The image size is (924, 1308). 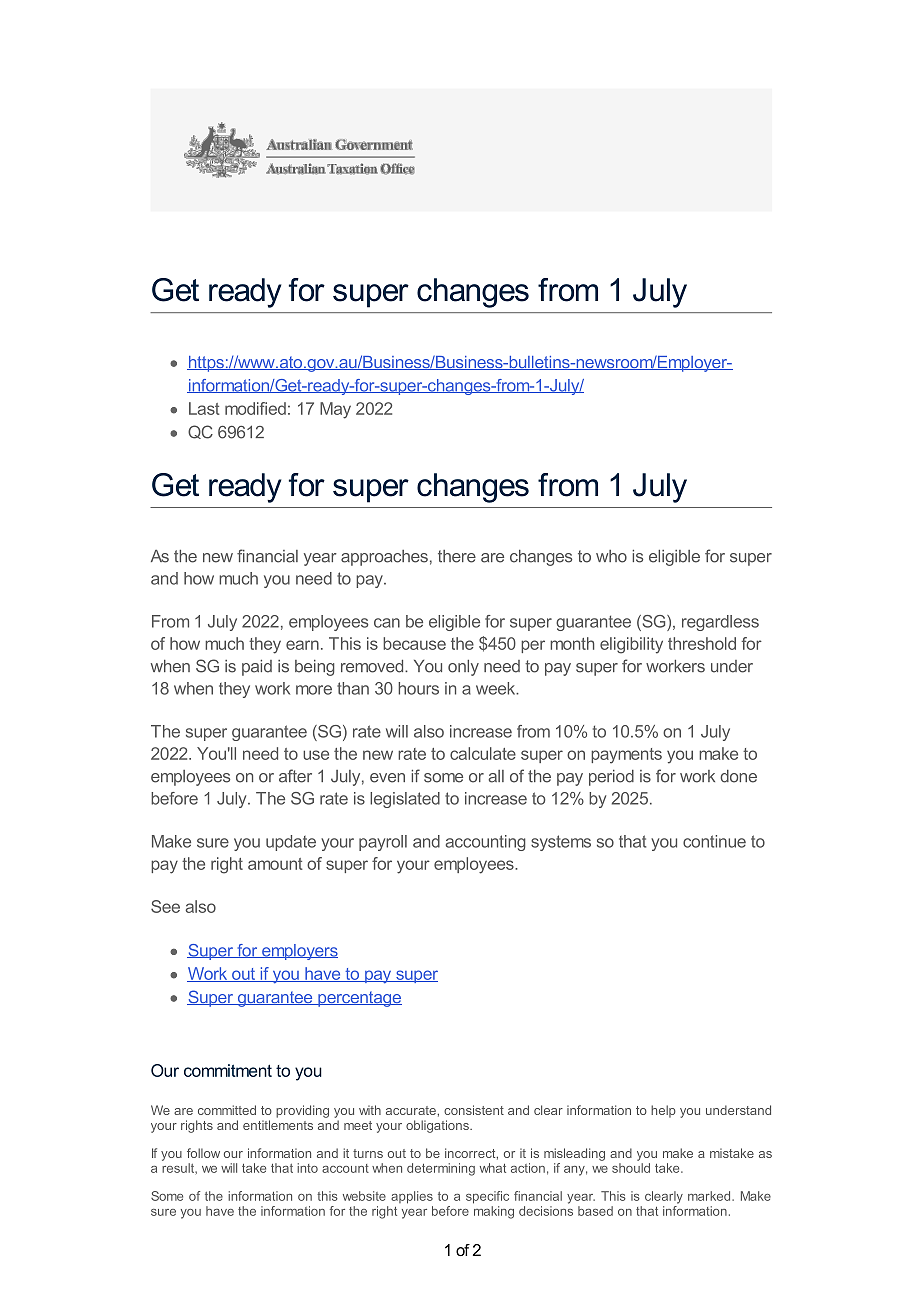 What do you see at coordinates (203, 1153) in the screenshot?
I see `follow` at bounding box center [203, 1153].
